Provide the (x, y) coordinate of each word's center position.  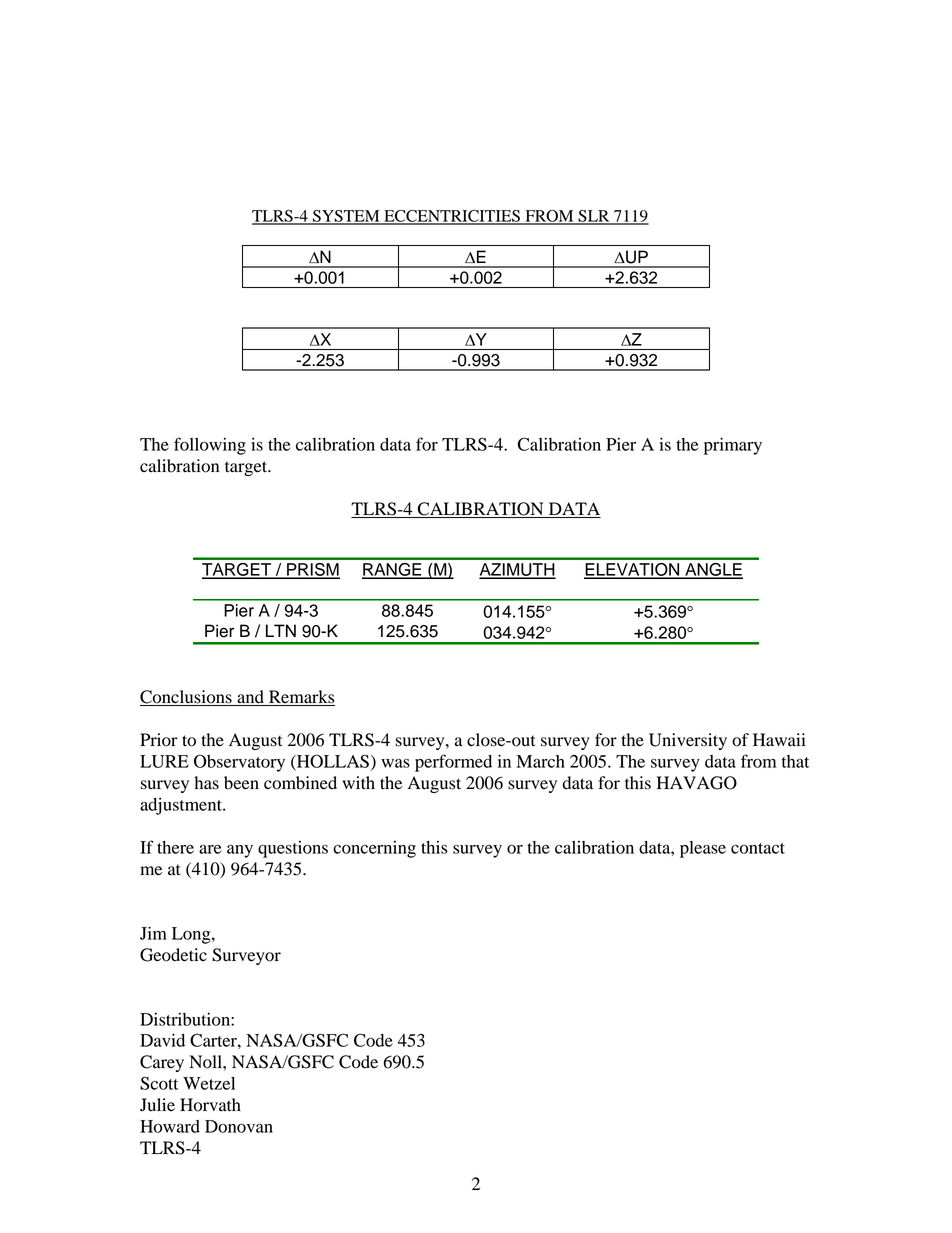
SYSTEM (346, 217)
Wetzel (209, 1083)
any (240, 851)
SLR (594, 217)
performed (453, 763)
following (210, 446)
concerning (374, 849)
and (250, 698)
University (688, 741)
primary (733, 446)
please (703, 849)
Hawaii (779, 740)
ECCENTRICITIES (452, 217)
